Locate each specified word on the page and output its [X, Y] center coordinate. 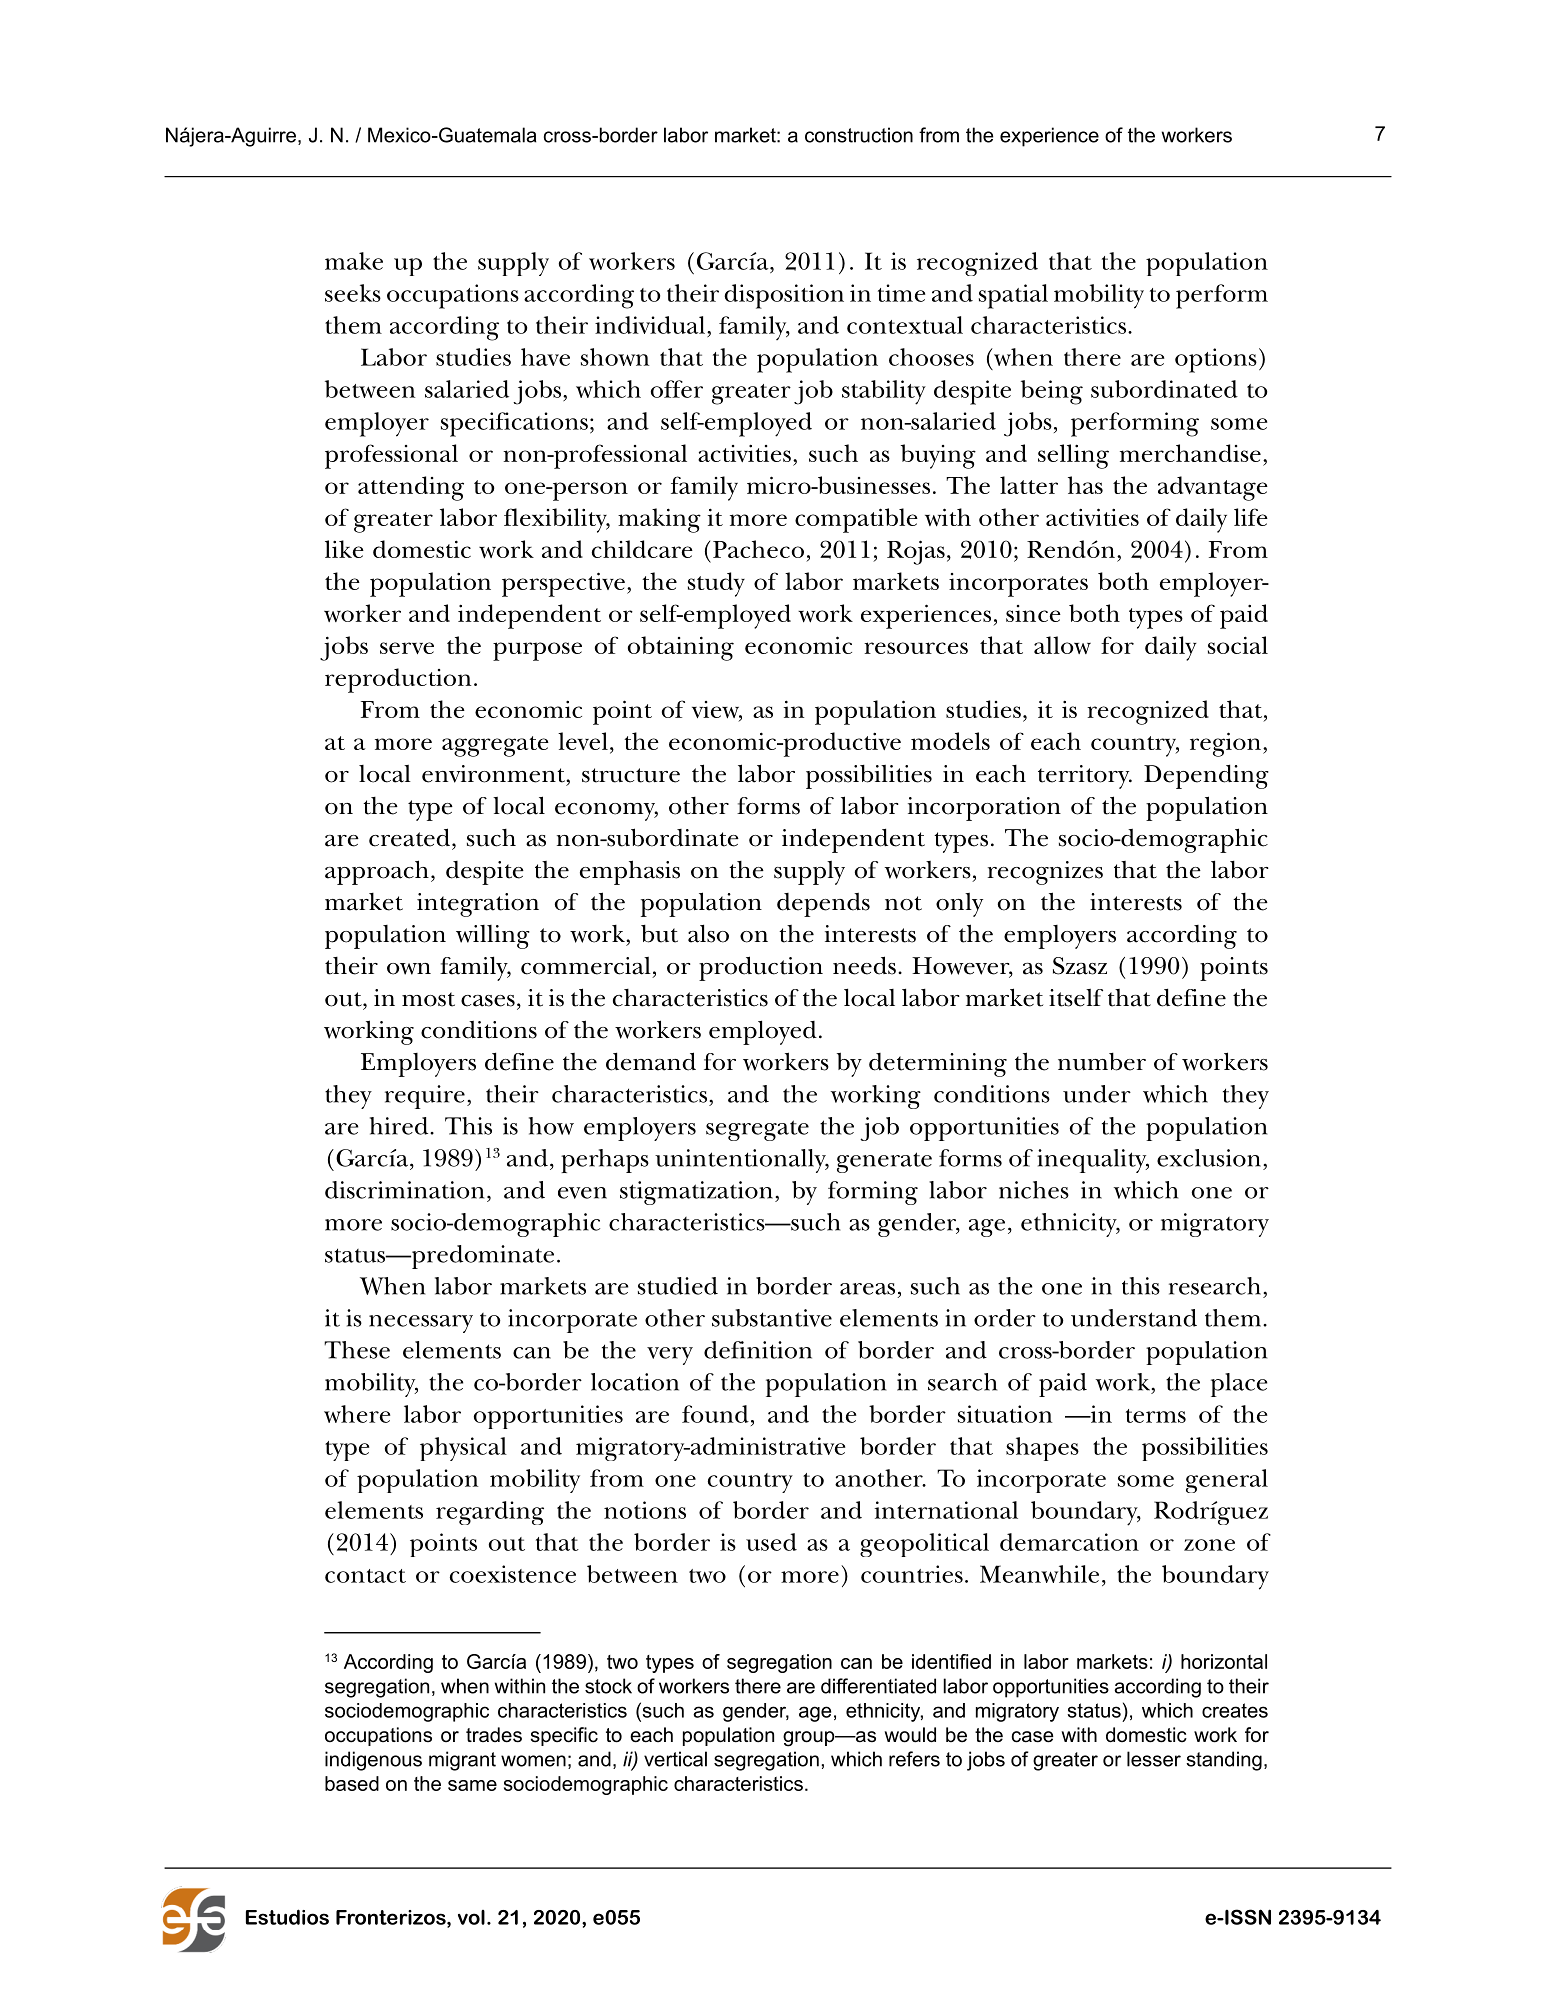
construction [859, 135]
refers [914, 1759]
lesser [1154, 1759]
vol [471, 1917]
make [354, 261]
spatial [1013, 296]
